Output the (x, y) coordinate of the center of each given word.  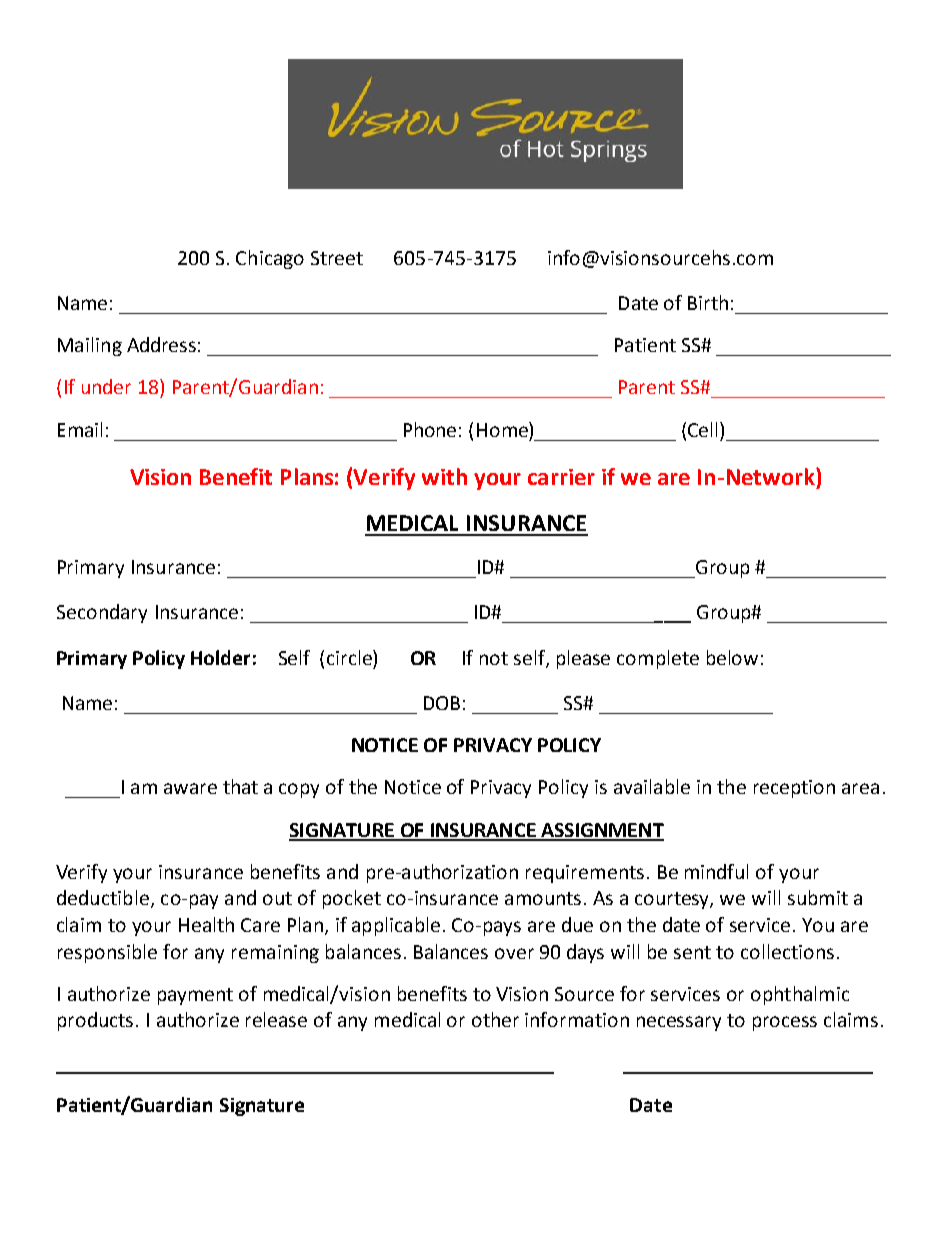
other (495, 1019)
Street (337, 258)
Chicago (270, 259)
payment (195, 996)
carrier (561, 477)
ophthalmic (800, 995)
